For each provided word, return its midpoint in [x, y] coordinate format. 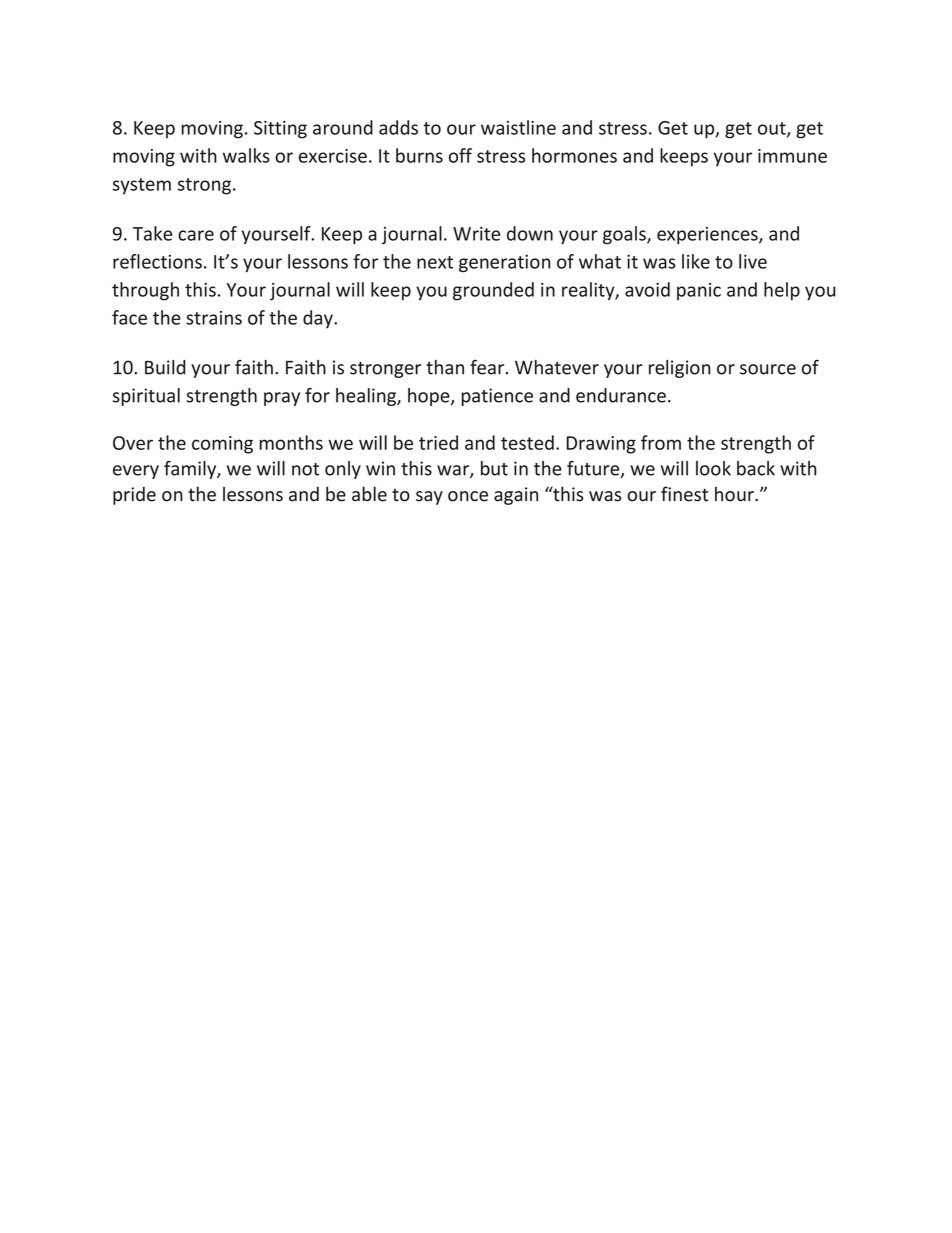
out [773, 129]
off [460, 155]
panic [699, 291]
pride [134, 495]
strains [214, 318]
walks [246, 155]
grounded [493, 291]
